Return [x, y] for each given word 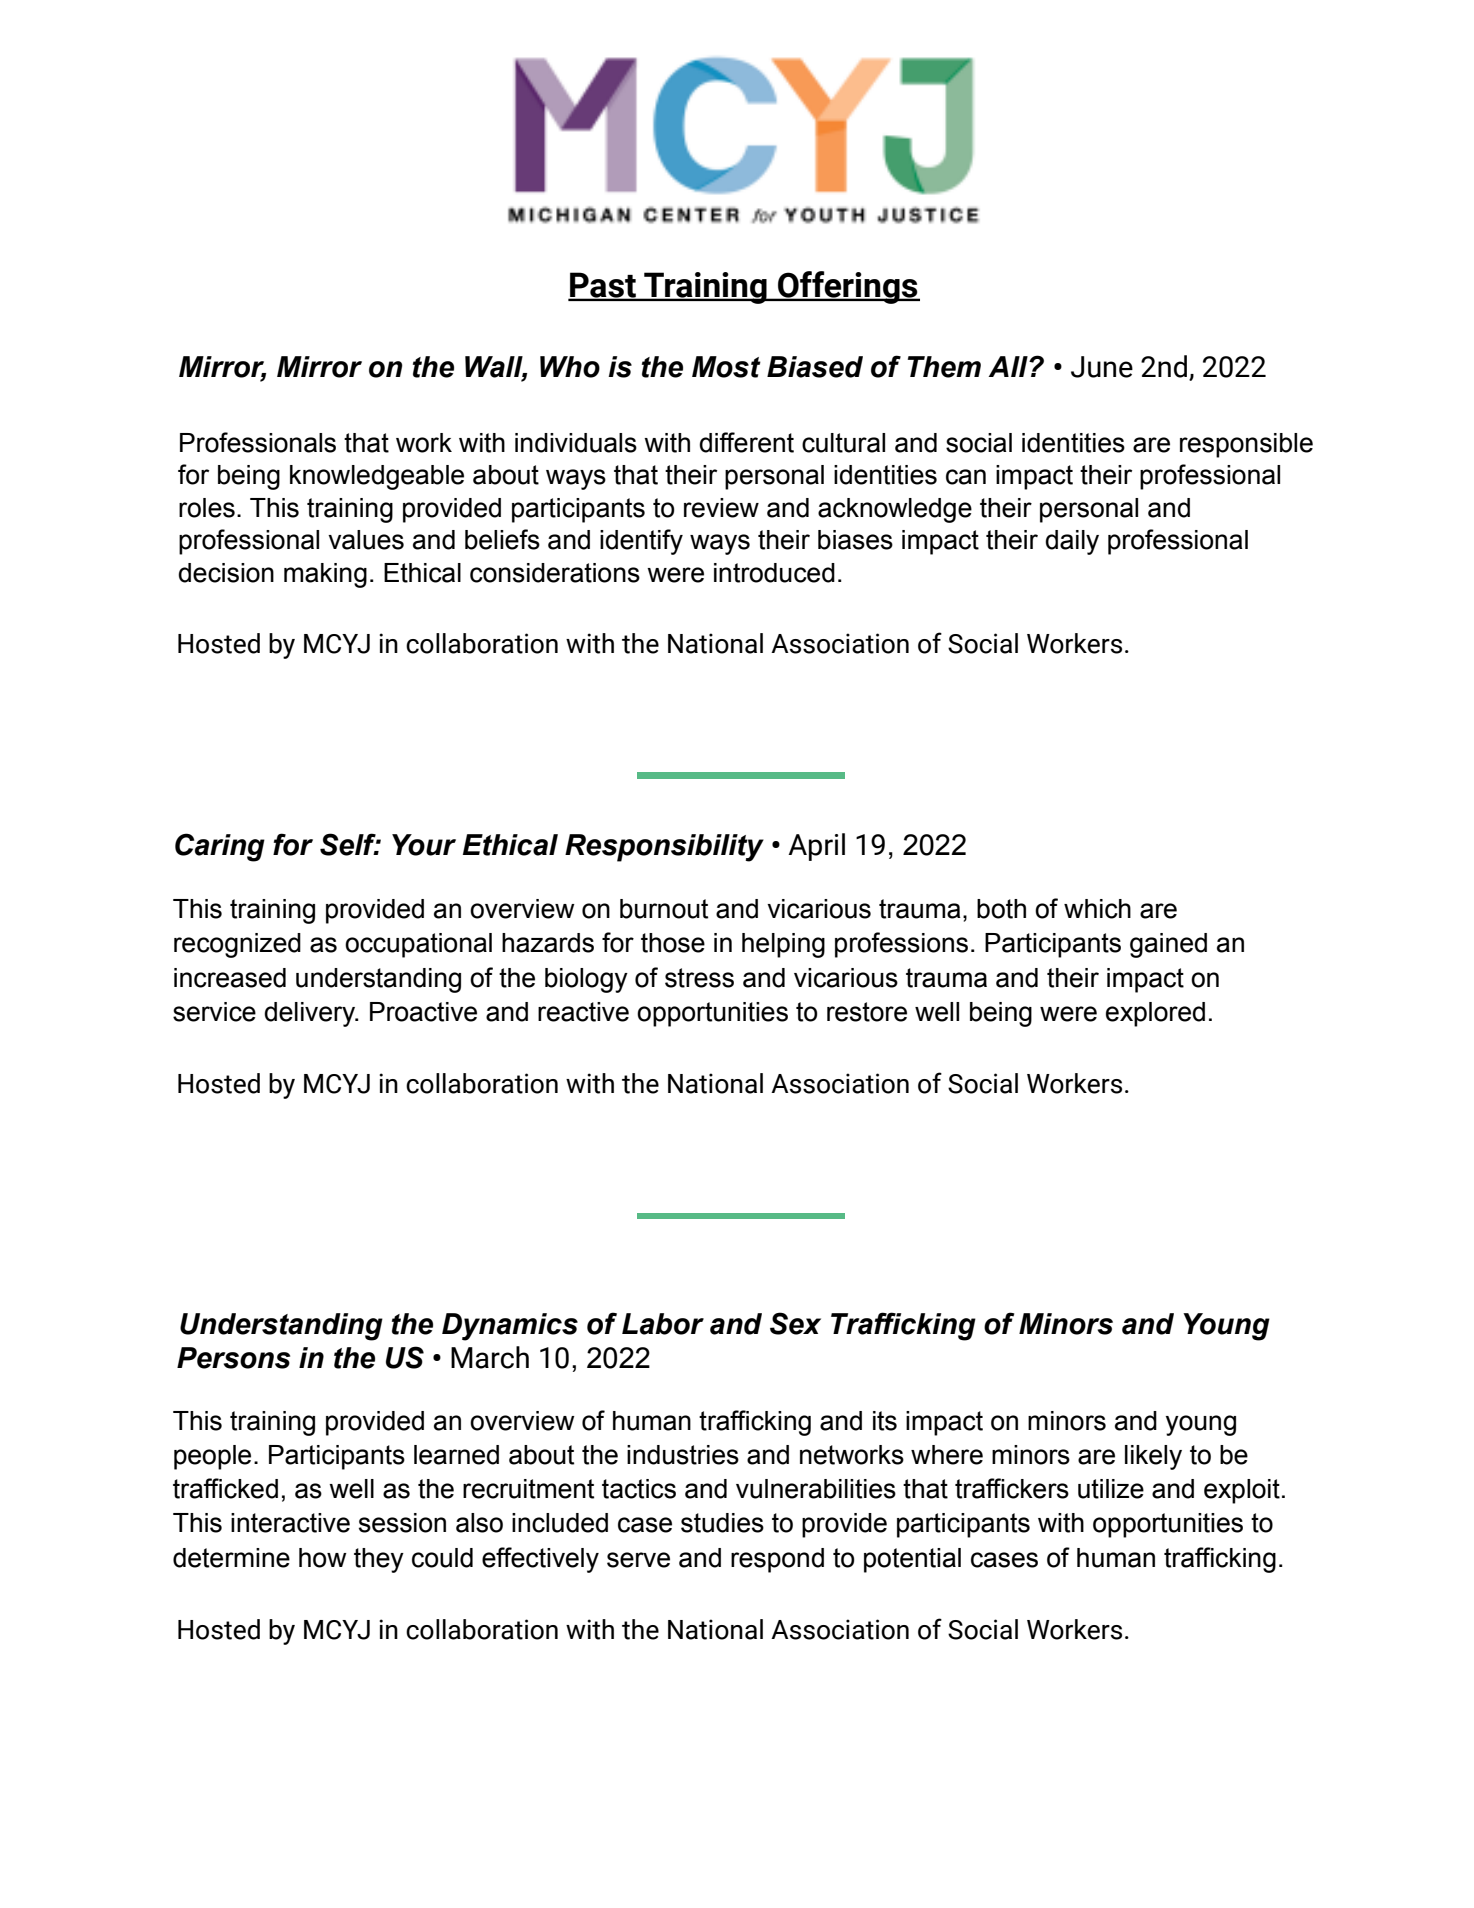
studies [722, 1523]
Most [726, 367]
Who [570, 367]
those [673, 943]
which [1097, 909]
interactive [290, 1523]
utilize [1111, 1489]
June [1102, 367]
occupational [418, 945]
